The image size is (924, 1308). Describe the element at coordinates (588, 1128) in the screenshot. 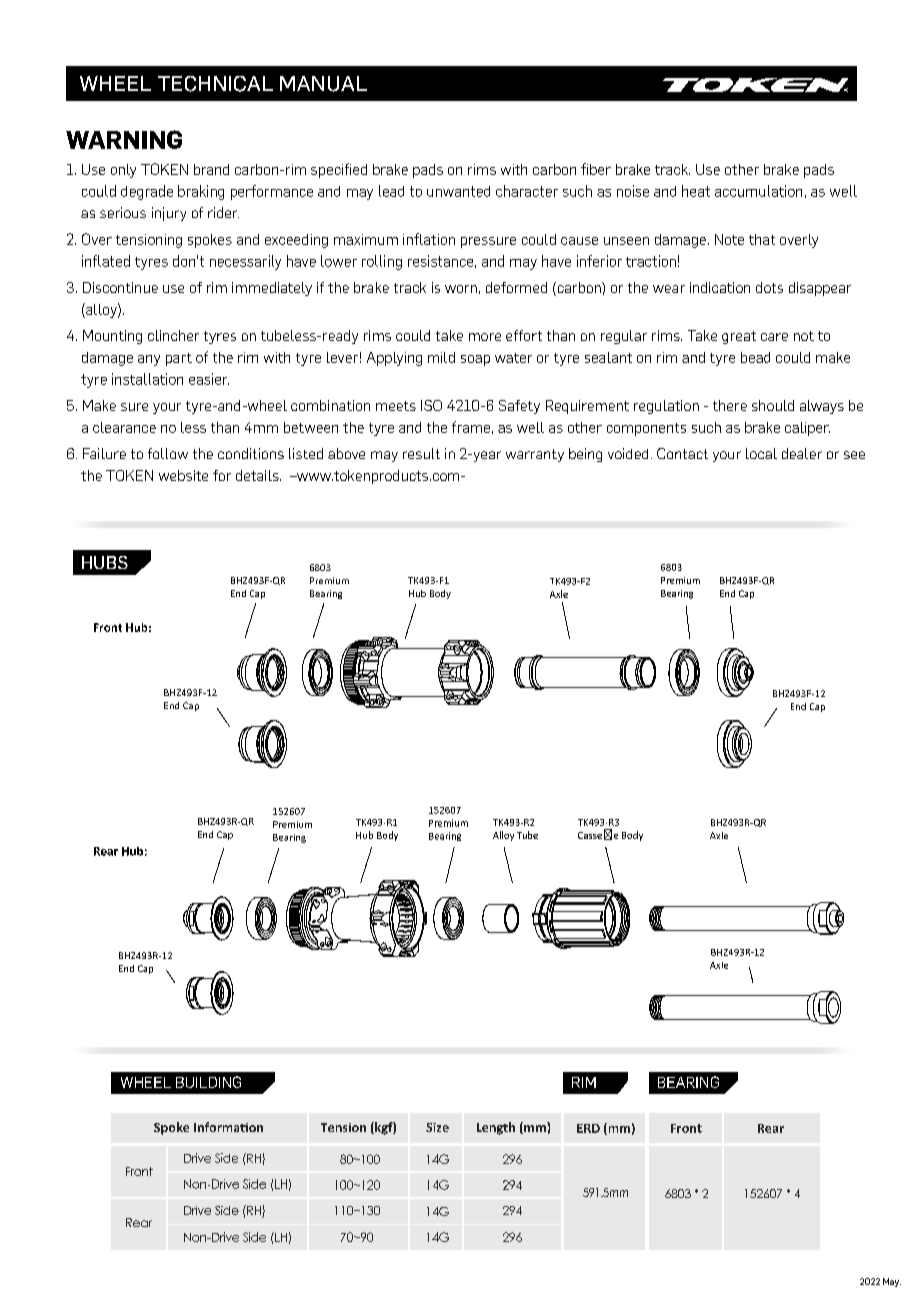

I see `ERD` at that location.
